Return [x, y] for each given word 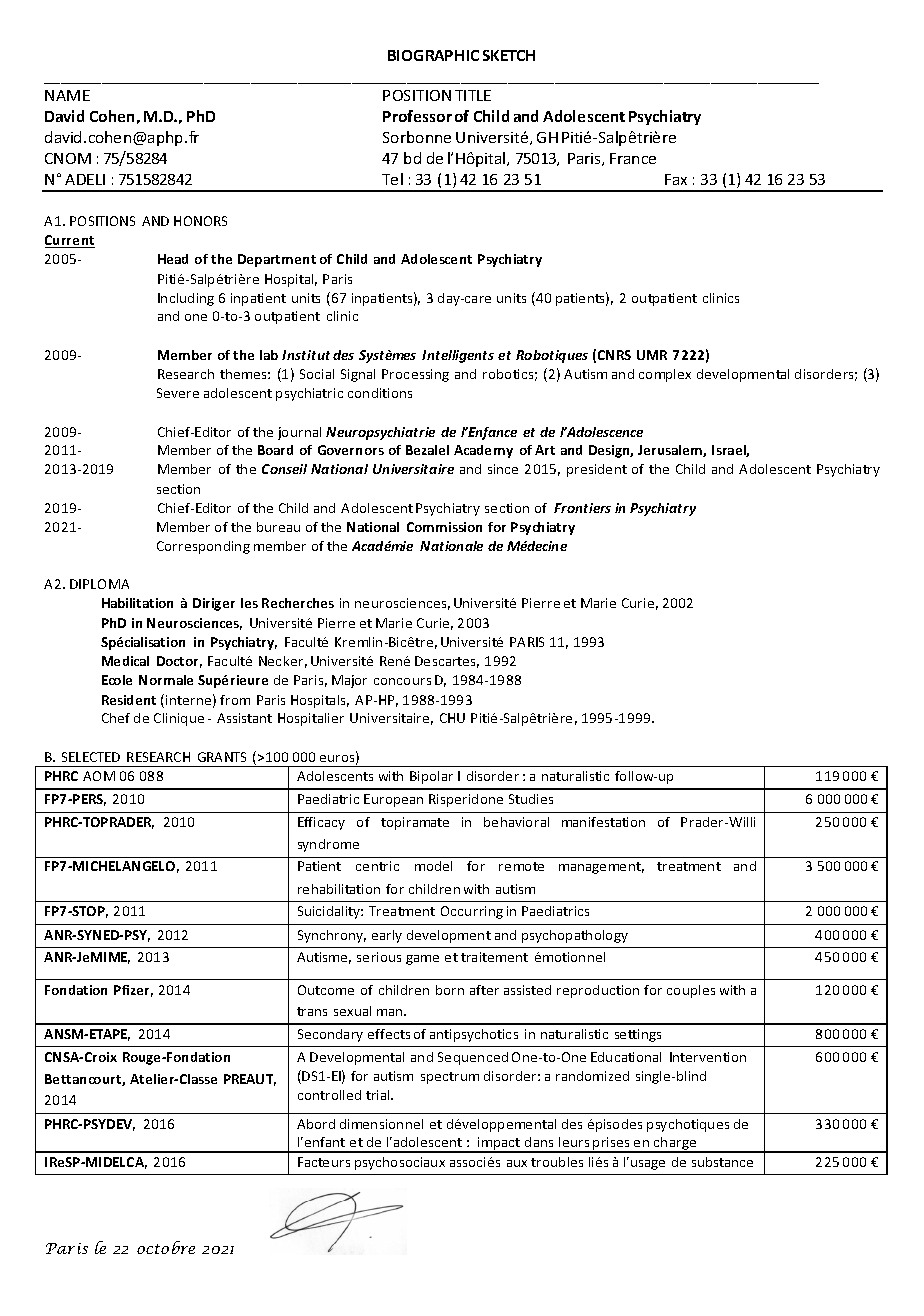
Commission [444, 527]
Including [186, 299]
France [633, 158]
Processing [415, 375]
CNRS [614, 355]
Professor [417, 116]
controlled [329, 1095]
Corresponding [203, 547]
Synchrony [332, 936]
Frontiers [582, 508]
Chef [116, 718]
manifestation [603, 822]
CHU [452, 718]
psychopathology [575, 936]
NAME [67, 95]
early [387, 936]
